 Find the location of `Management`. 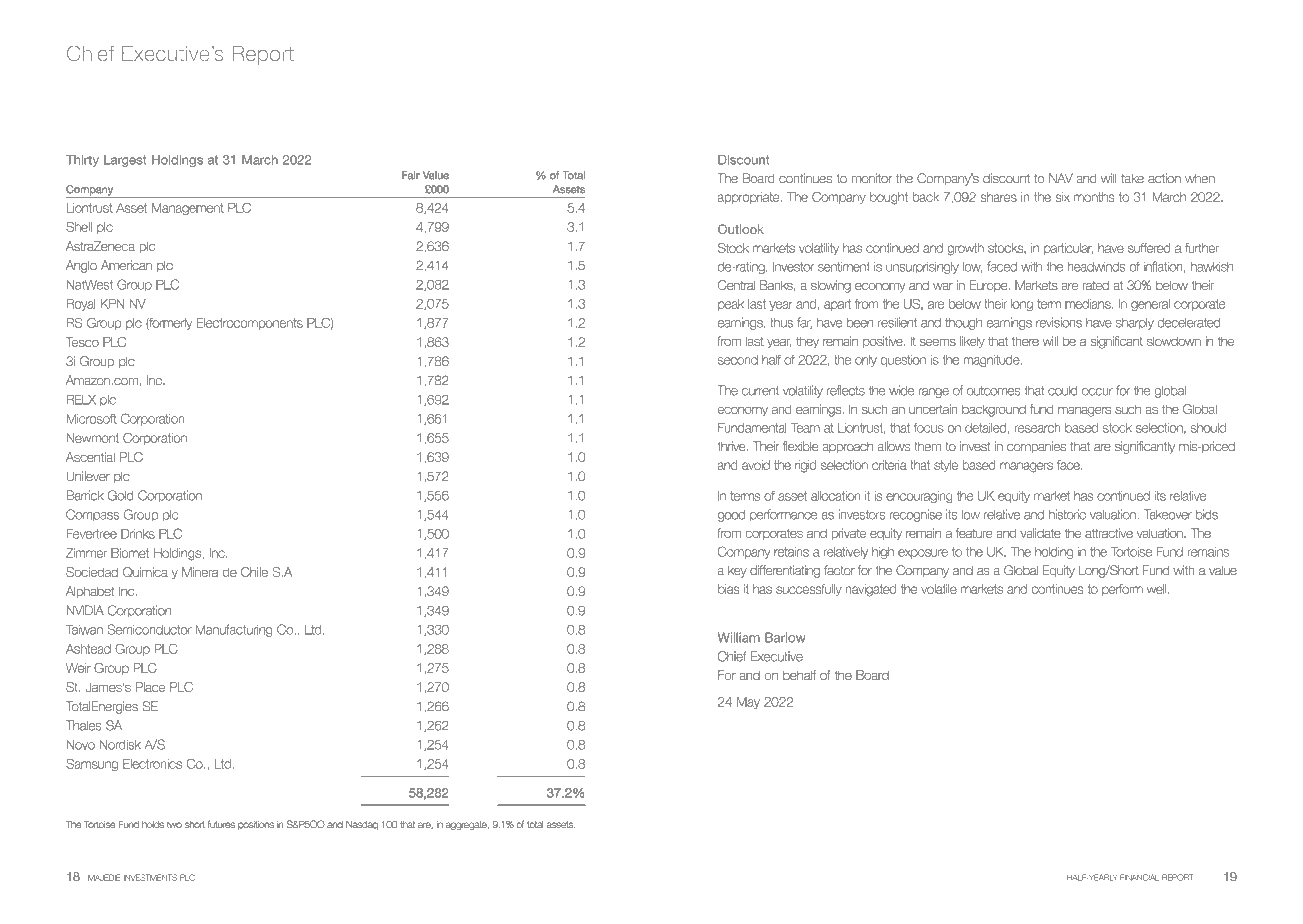

Management is located at coordinates (188, 209).
